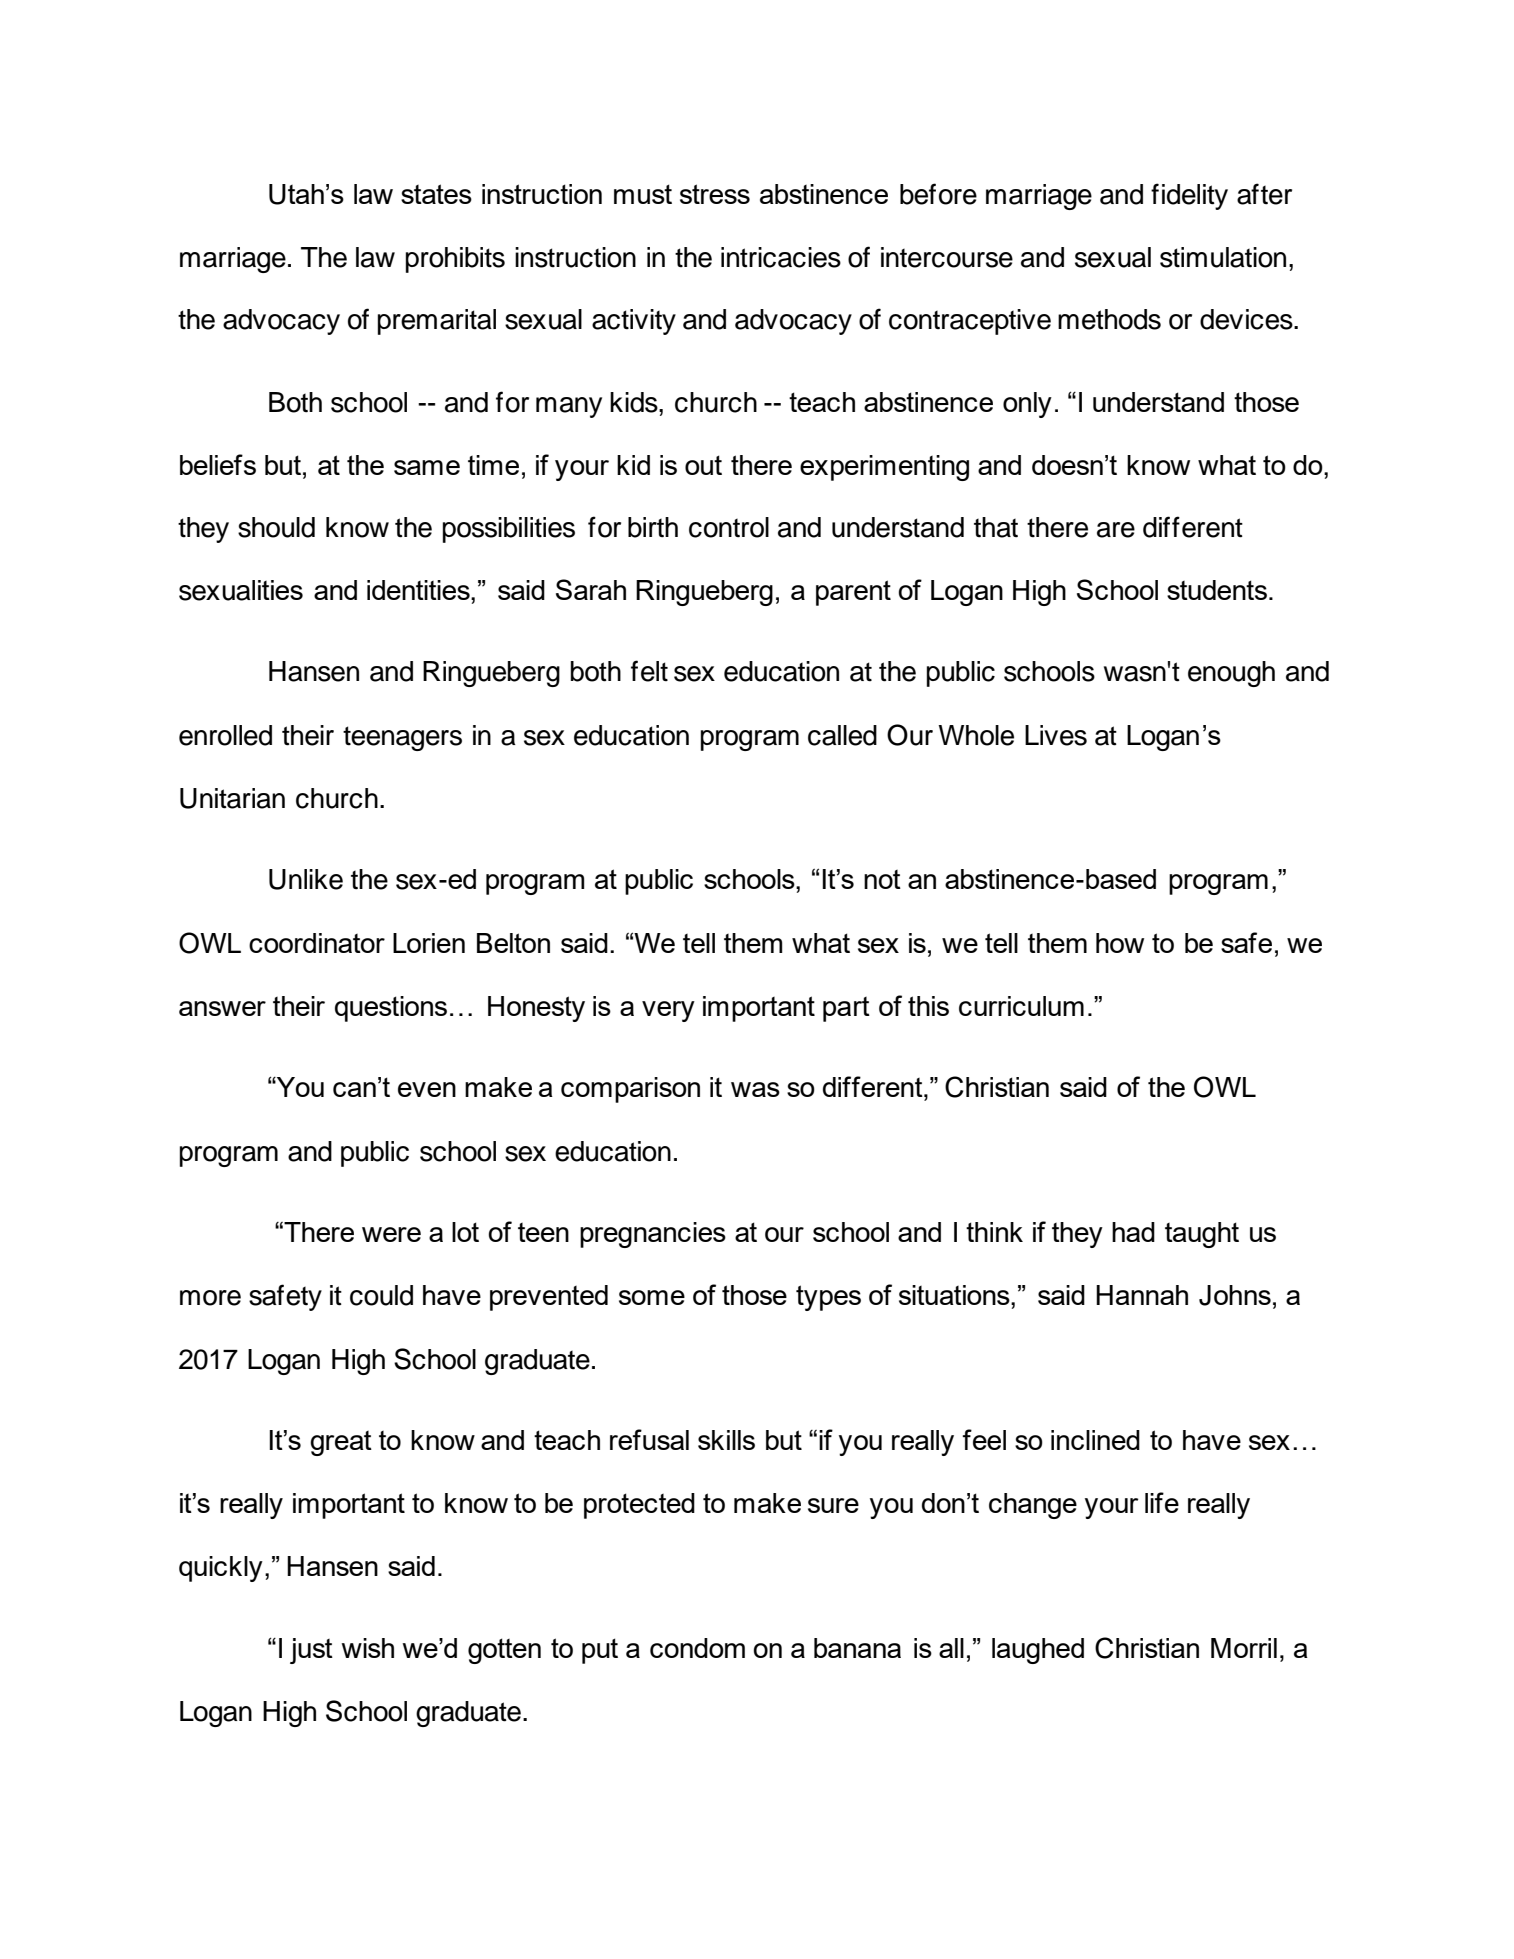  What do you see at coordinates (436, 194) in the screenshot?
I see `states` at bounding box center [436, 194].
